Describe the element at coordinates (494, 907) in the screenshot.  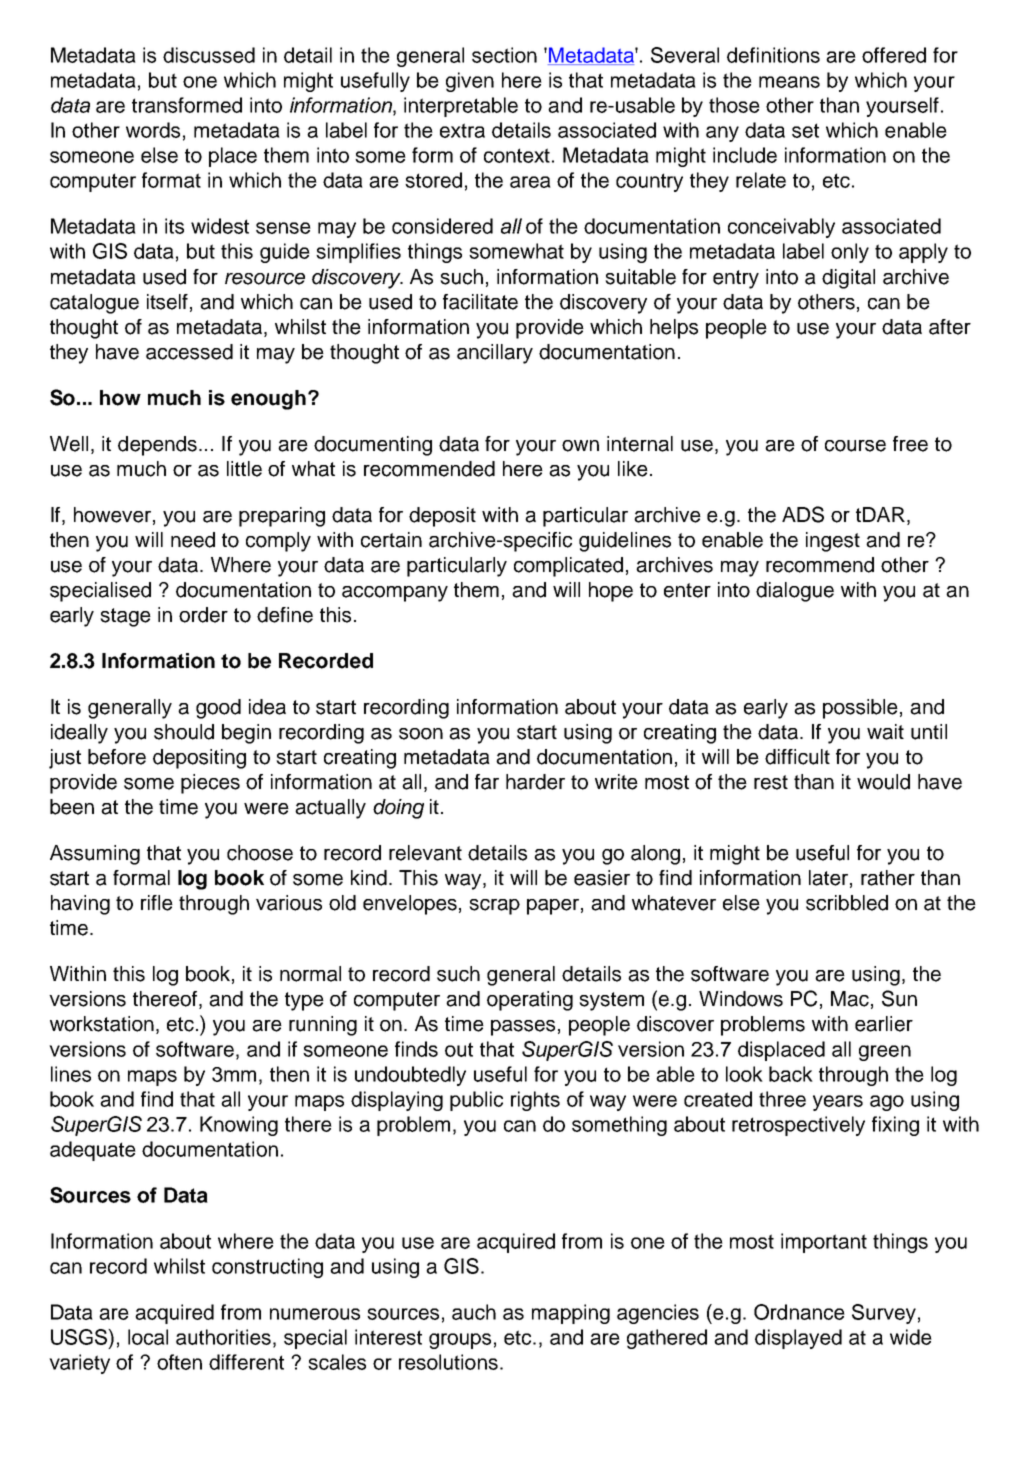
I see `scrap` at that location.
